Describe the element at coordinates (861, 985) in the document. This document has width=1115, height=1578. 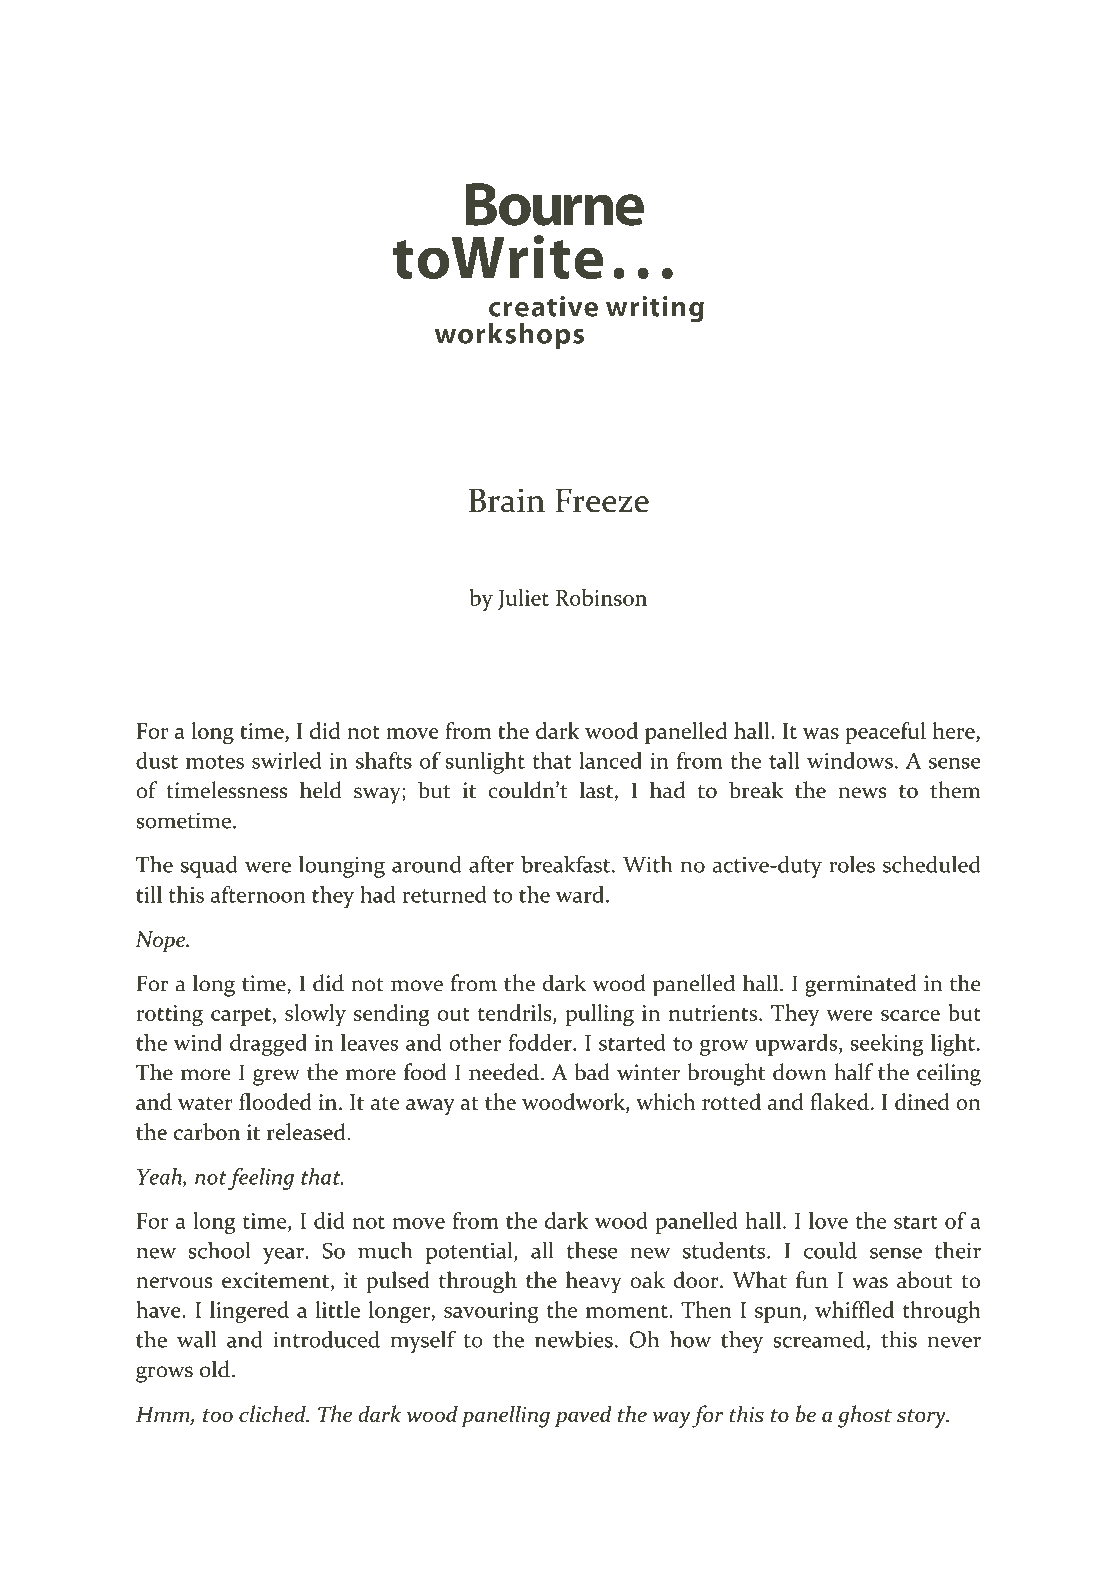
I see `germinated` at that location.
